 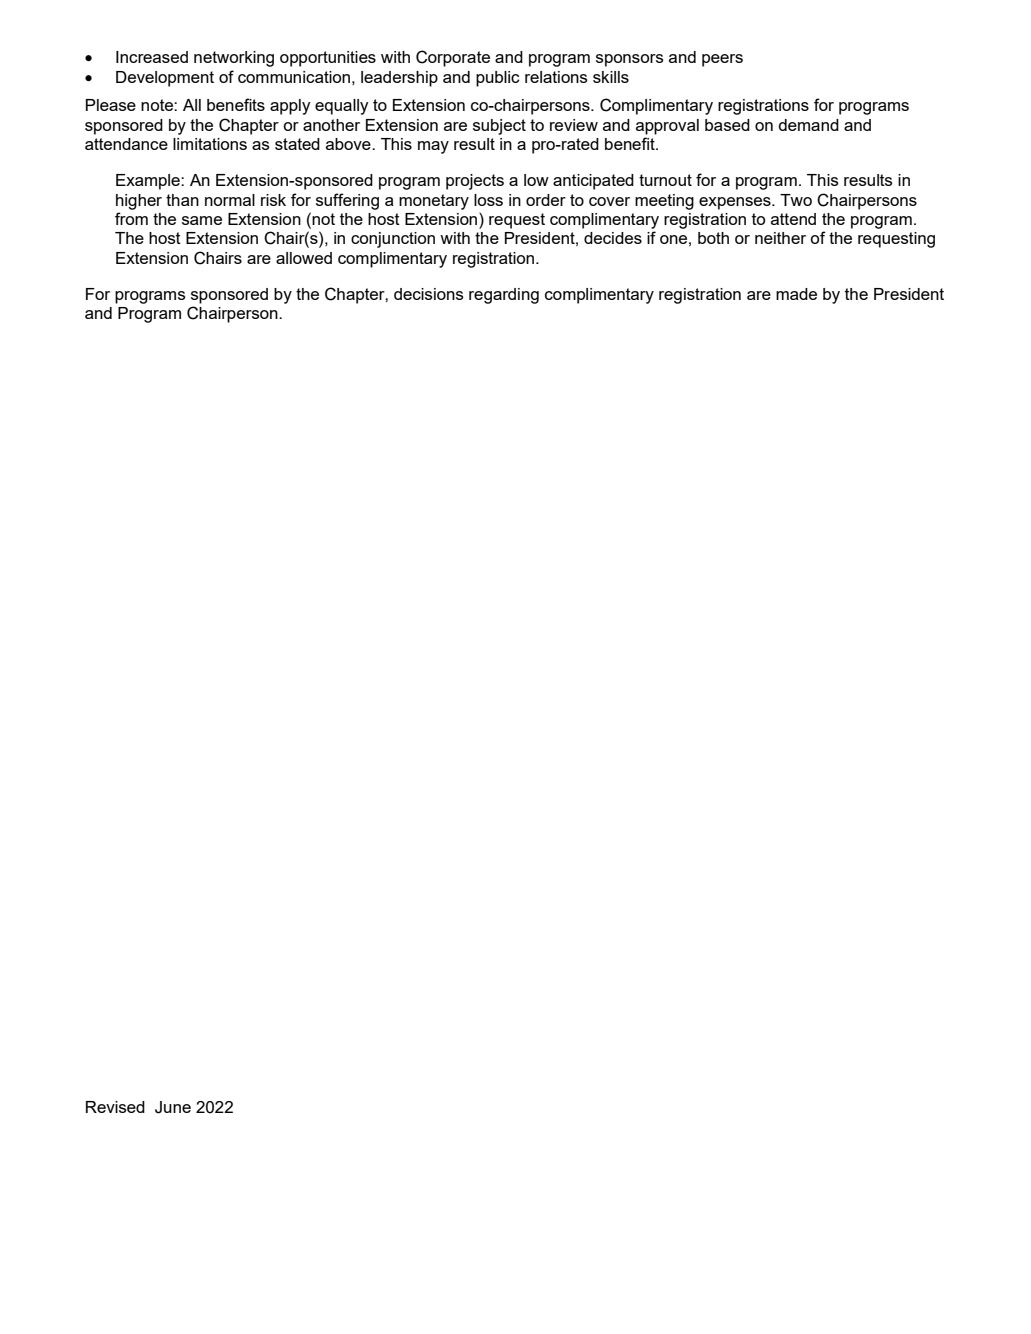 I want to click on regarding, so click(x=504, y=296).
